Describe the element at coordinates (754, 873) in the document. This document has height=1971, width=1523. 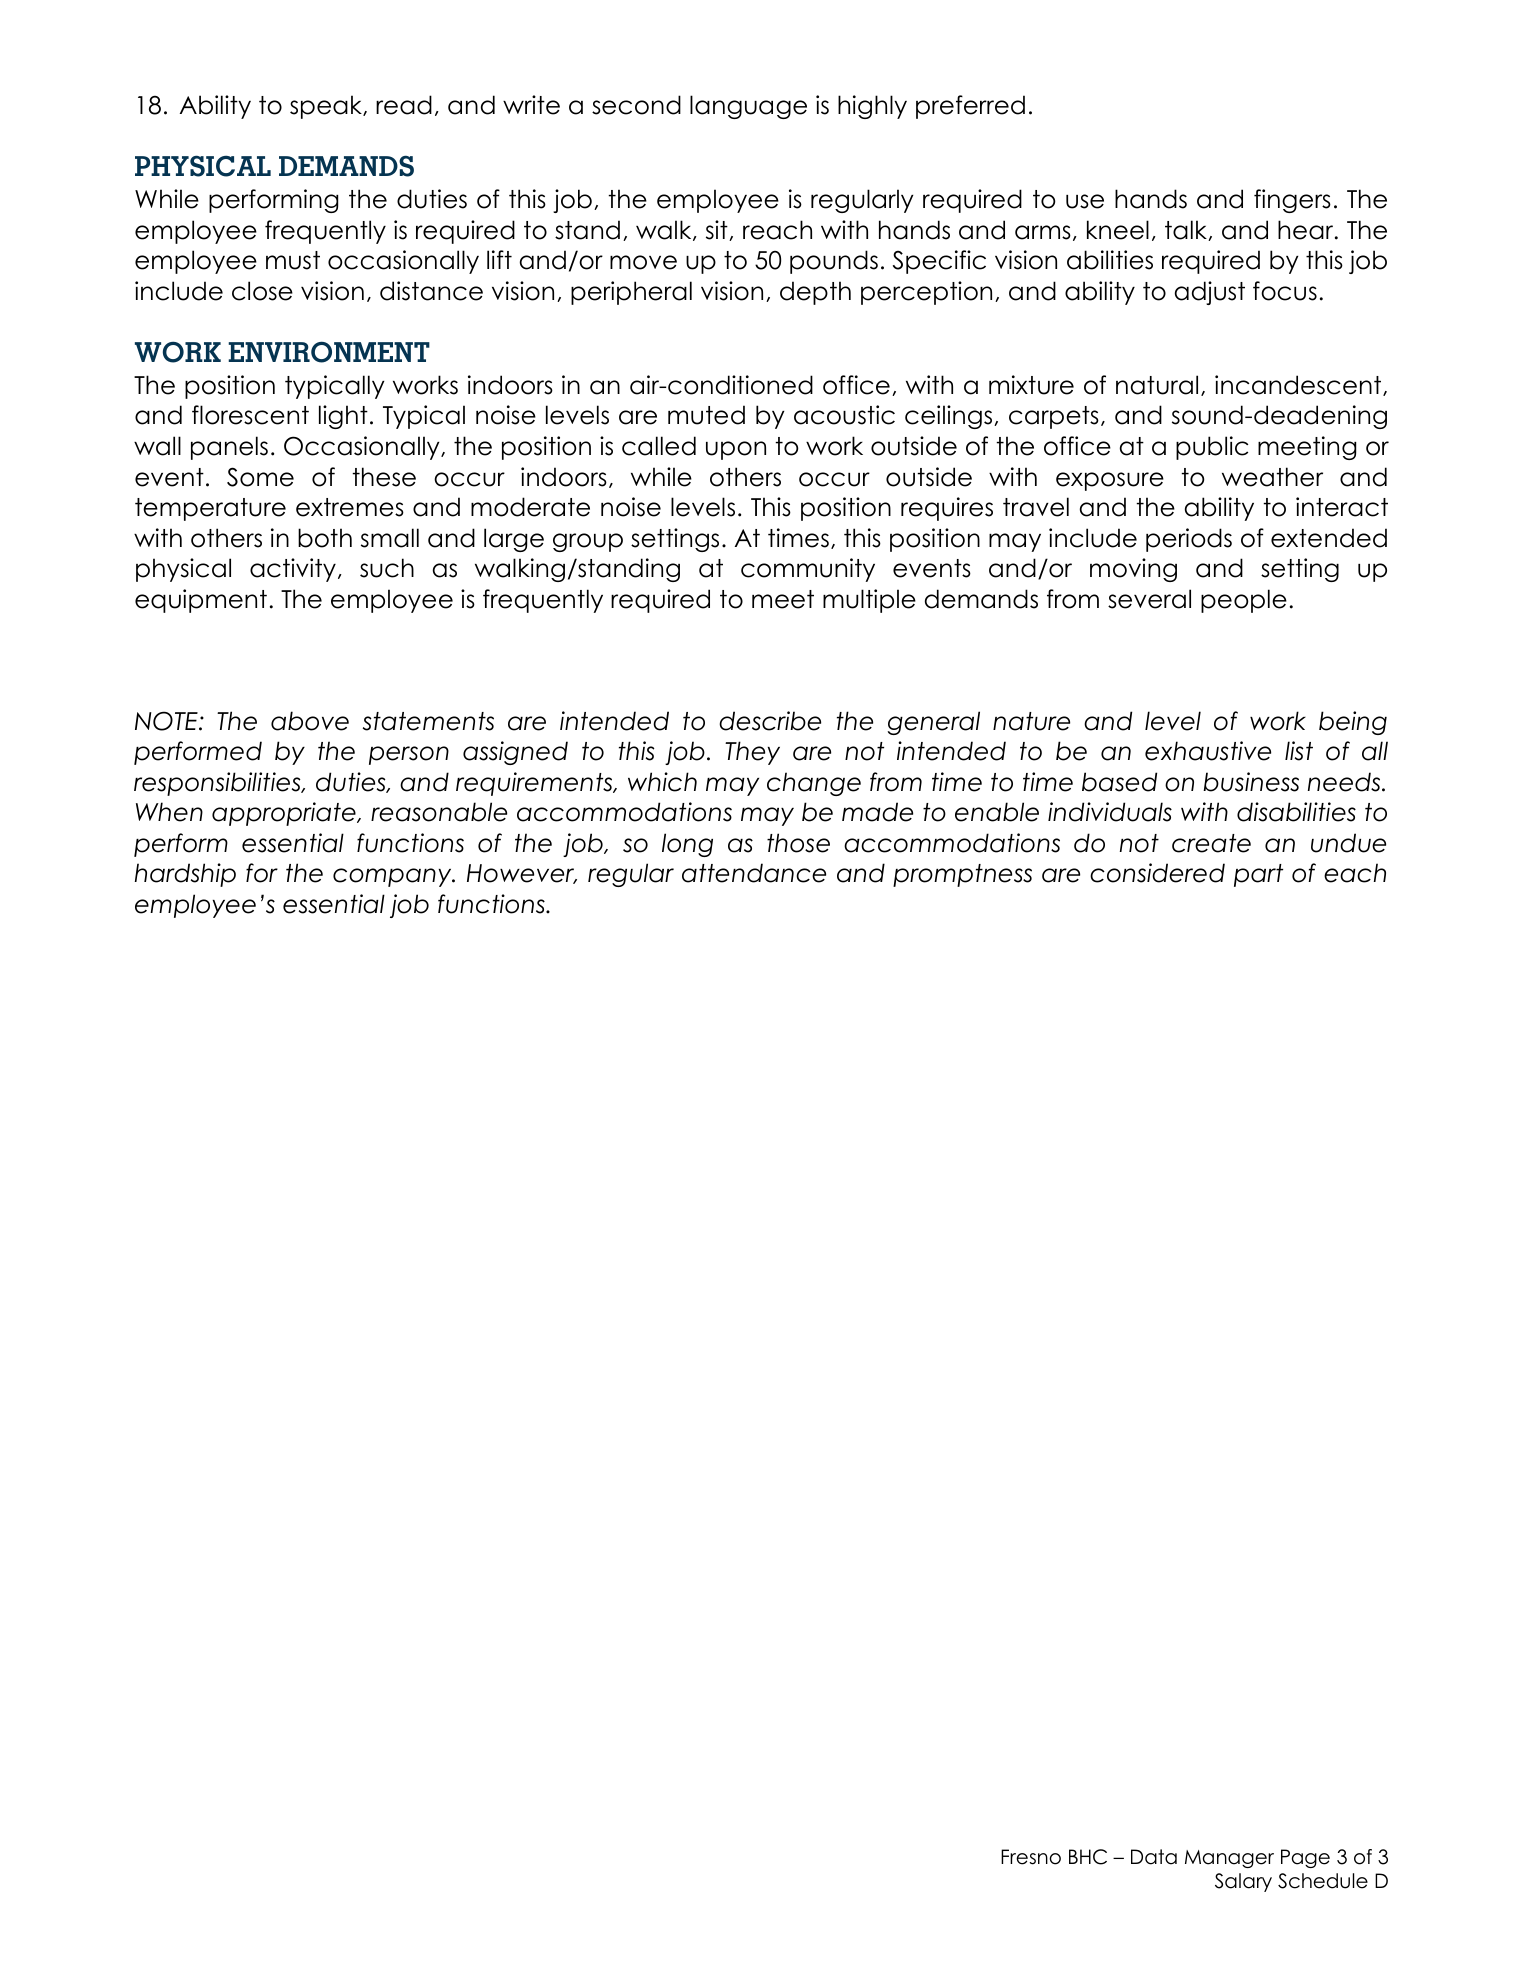
I see `attendance` at that location.
